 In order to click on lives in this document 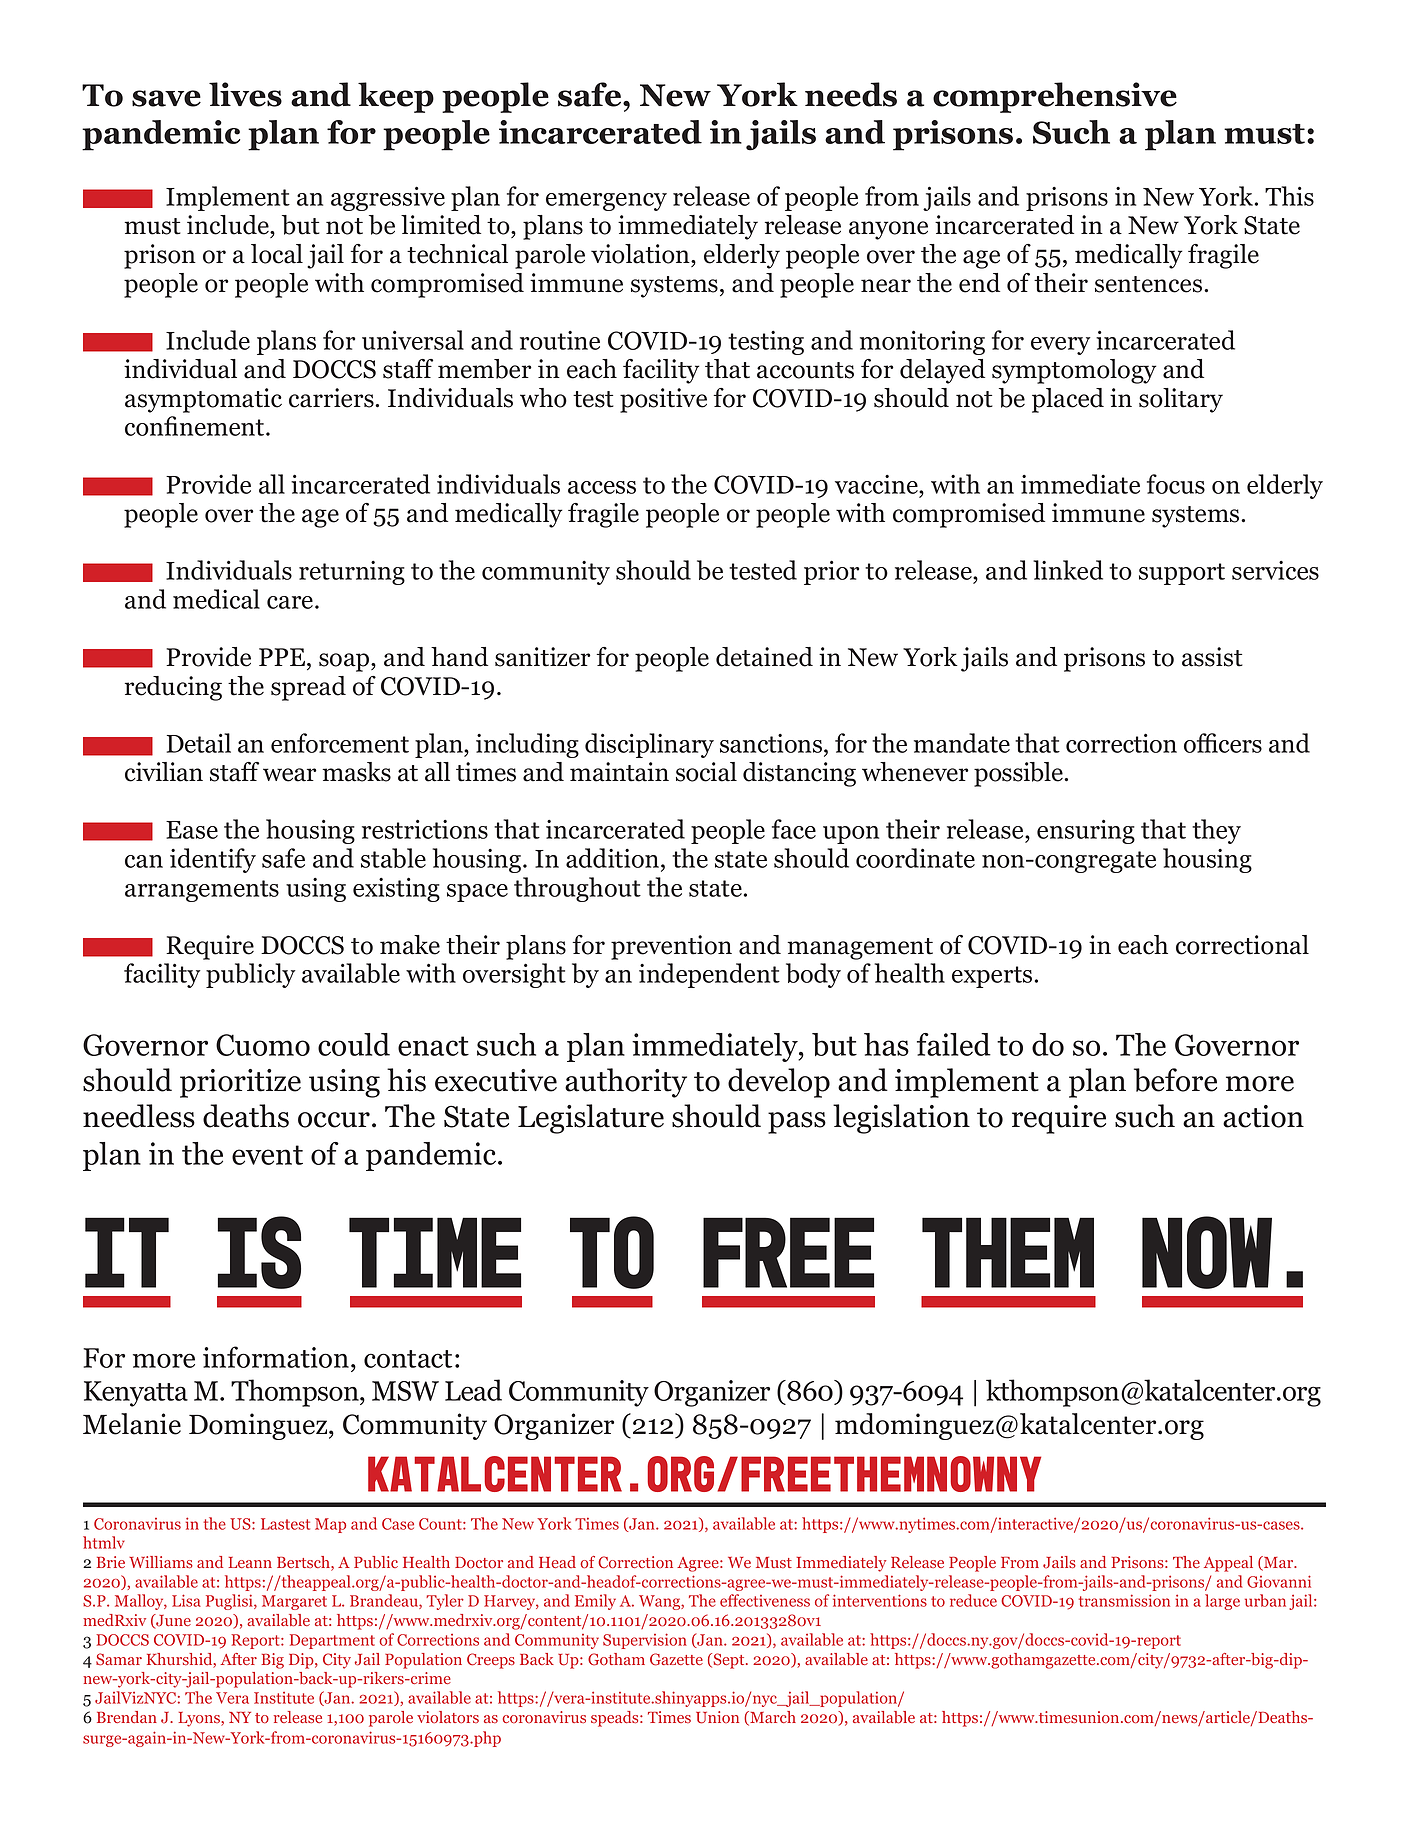, I will do `click(245, 94)`.
